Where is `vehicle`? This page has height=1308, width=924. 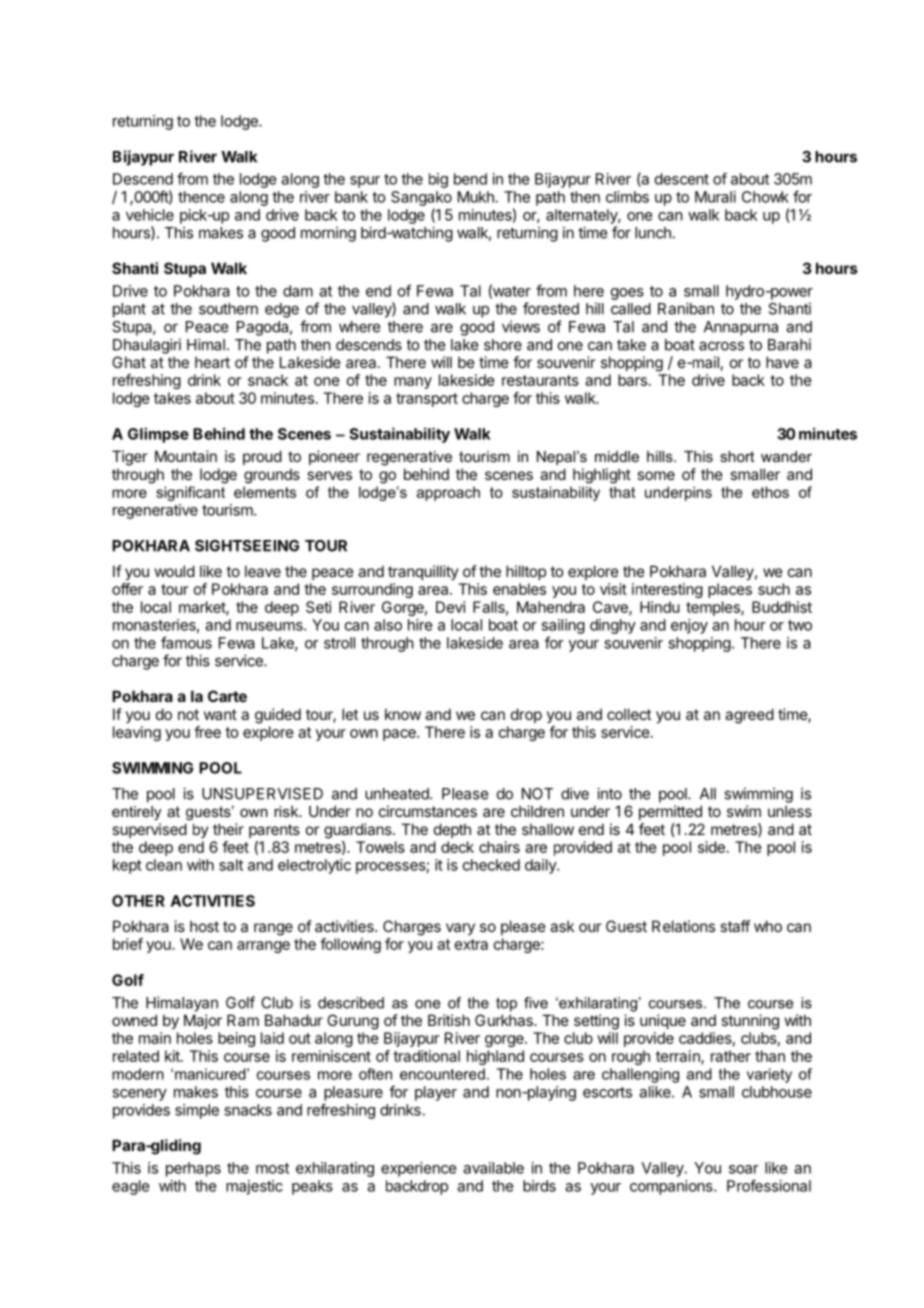 vehicle is located at coordinates (150, 215).
